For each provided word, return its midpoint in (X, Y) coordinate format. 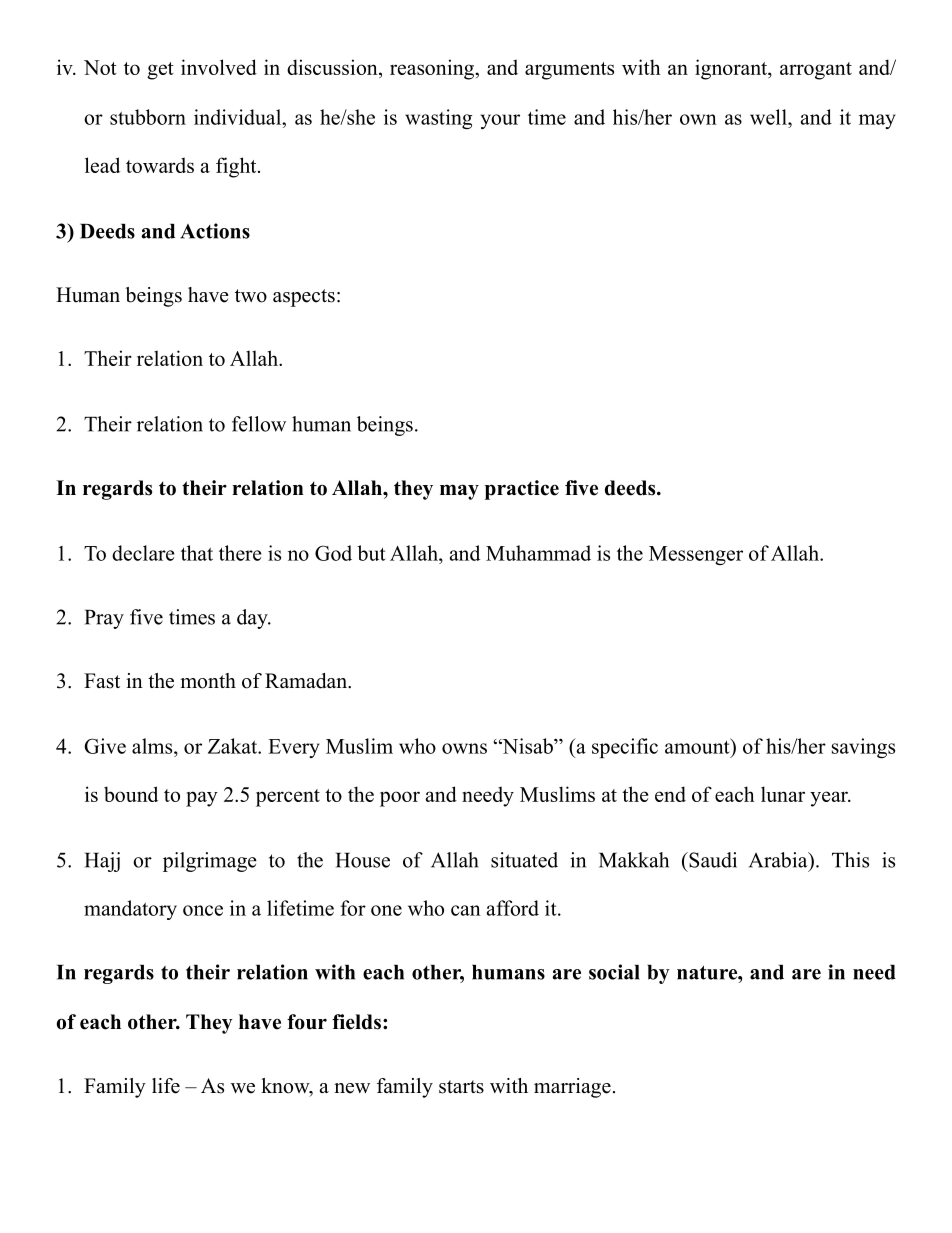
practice (522, 490)
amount (698, 746)
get (160, 71)
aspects (304, 298)
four (307, 1022)
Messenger (696, 555)
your (500, 121)
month (208, 681)
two (251, 296)
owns (464, 748)
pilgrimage (210, 862)
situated (524, 860)
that (197, 553)
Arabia (779, 860)
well (769, 117)
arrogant (816, 71)
